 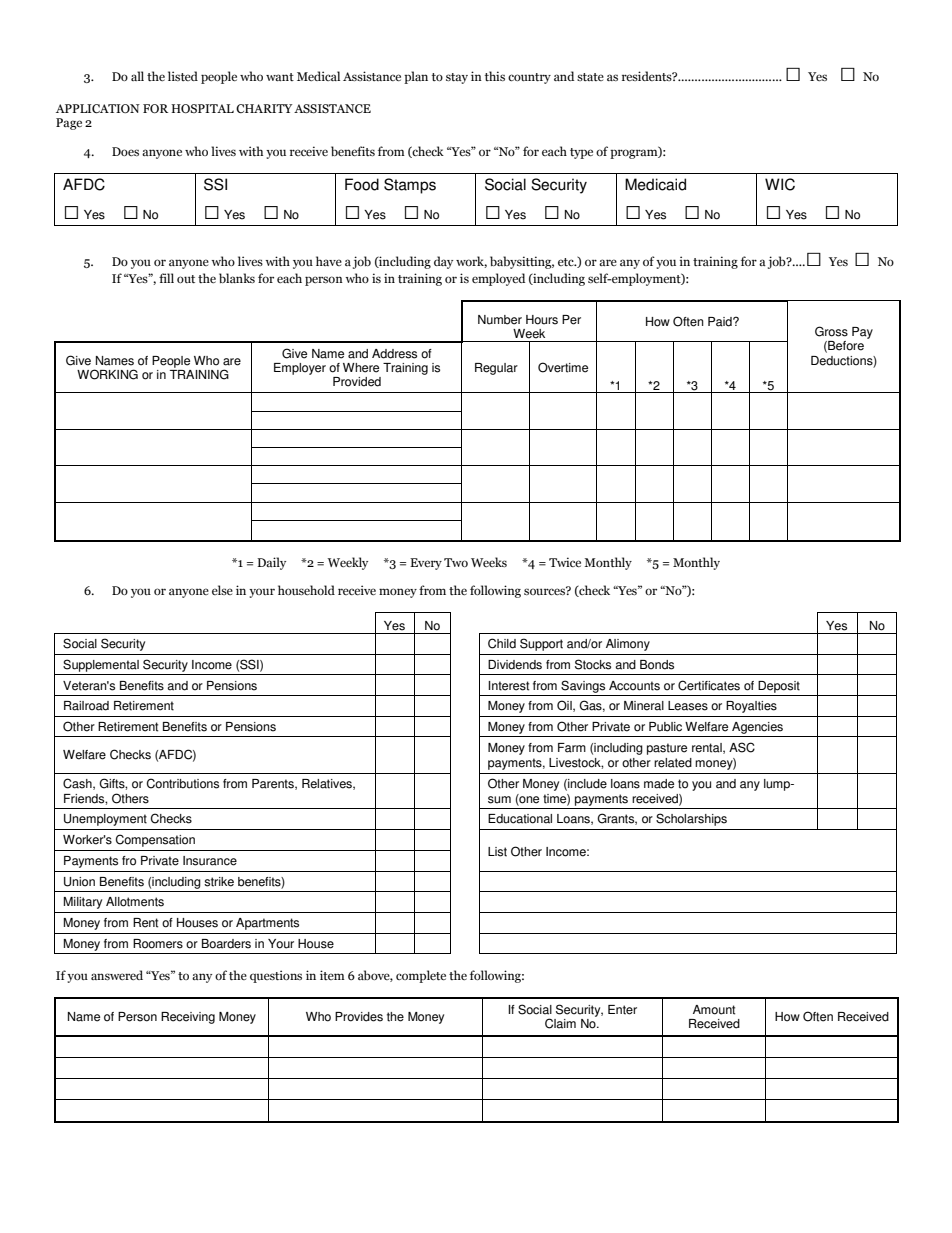 I want to click on else, so click(x=222, y=590).
